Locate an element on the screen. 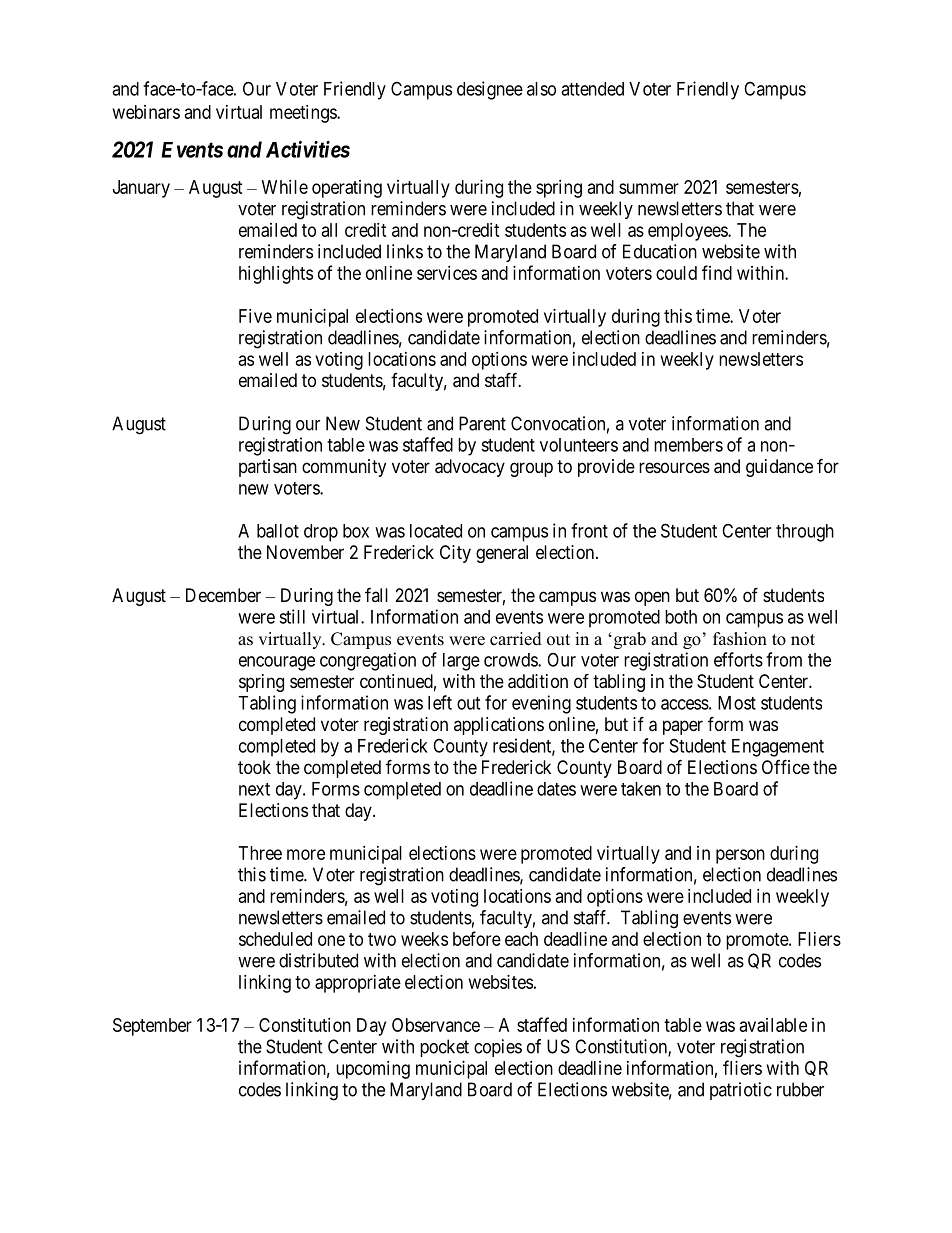 This screenshot has width=952, height=1233. September is located at coordinates (152, 1027).
